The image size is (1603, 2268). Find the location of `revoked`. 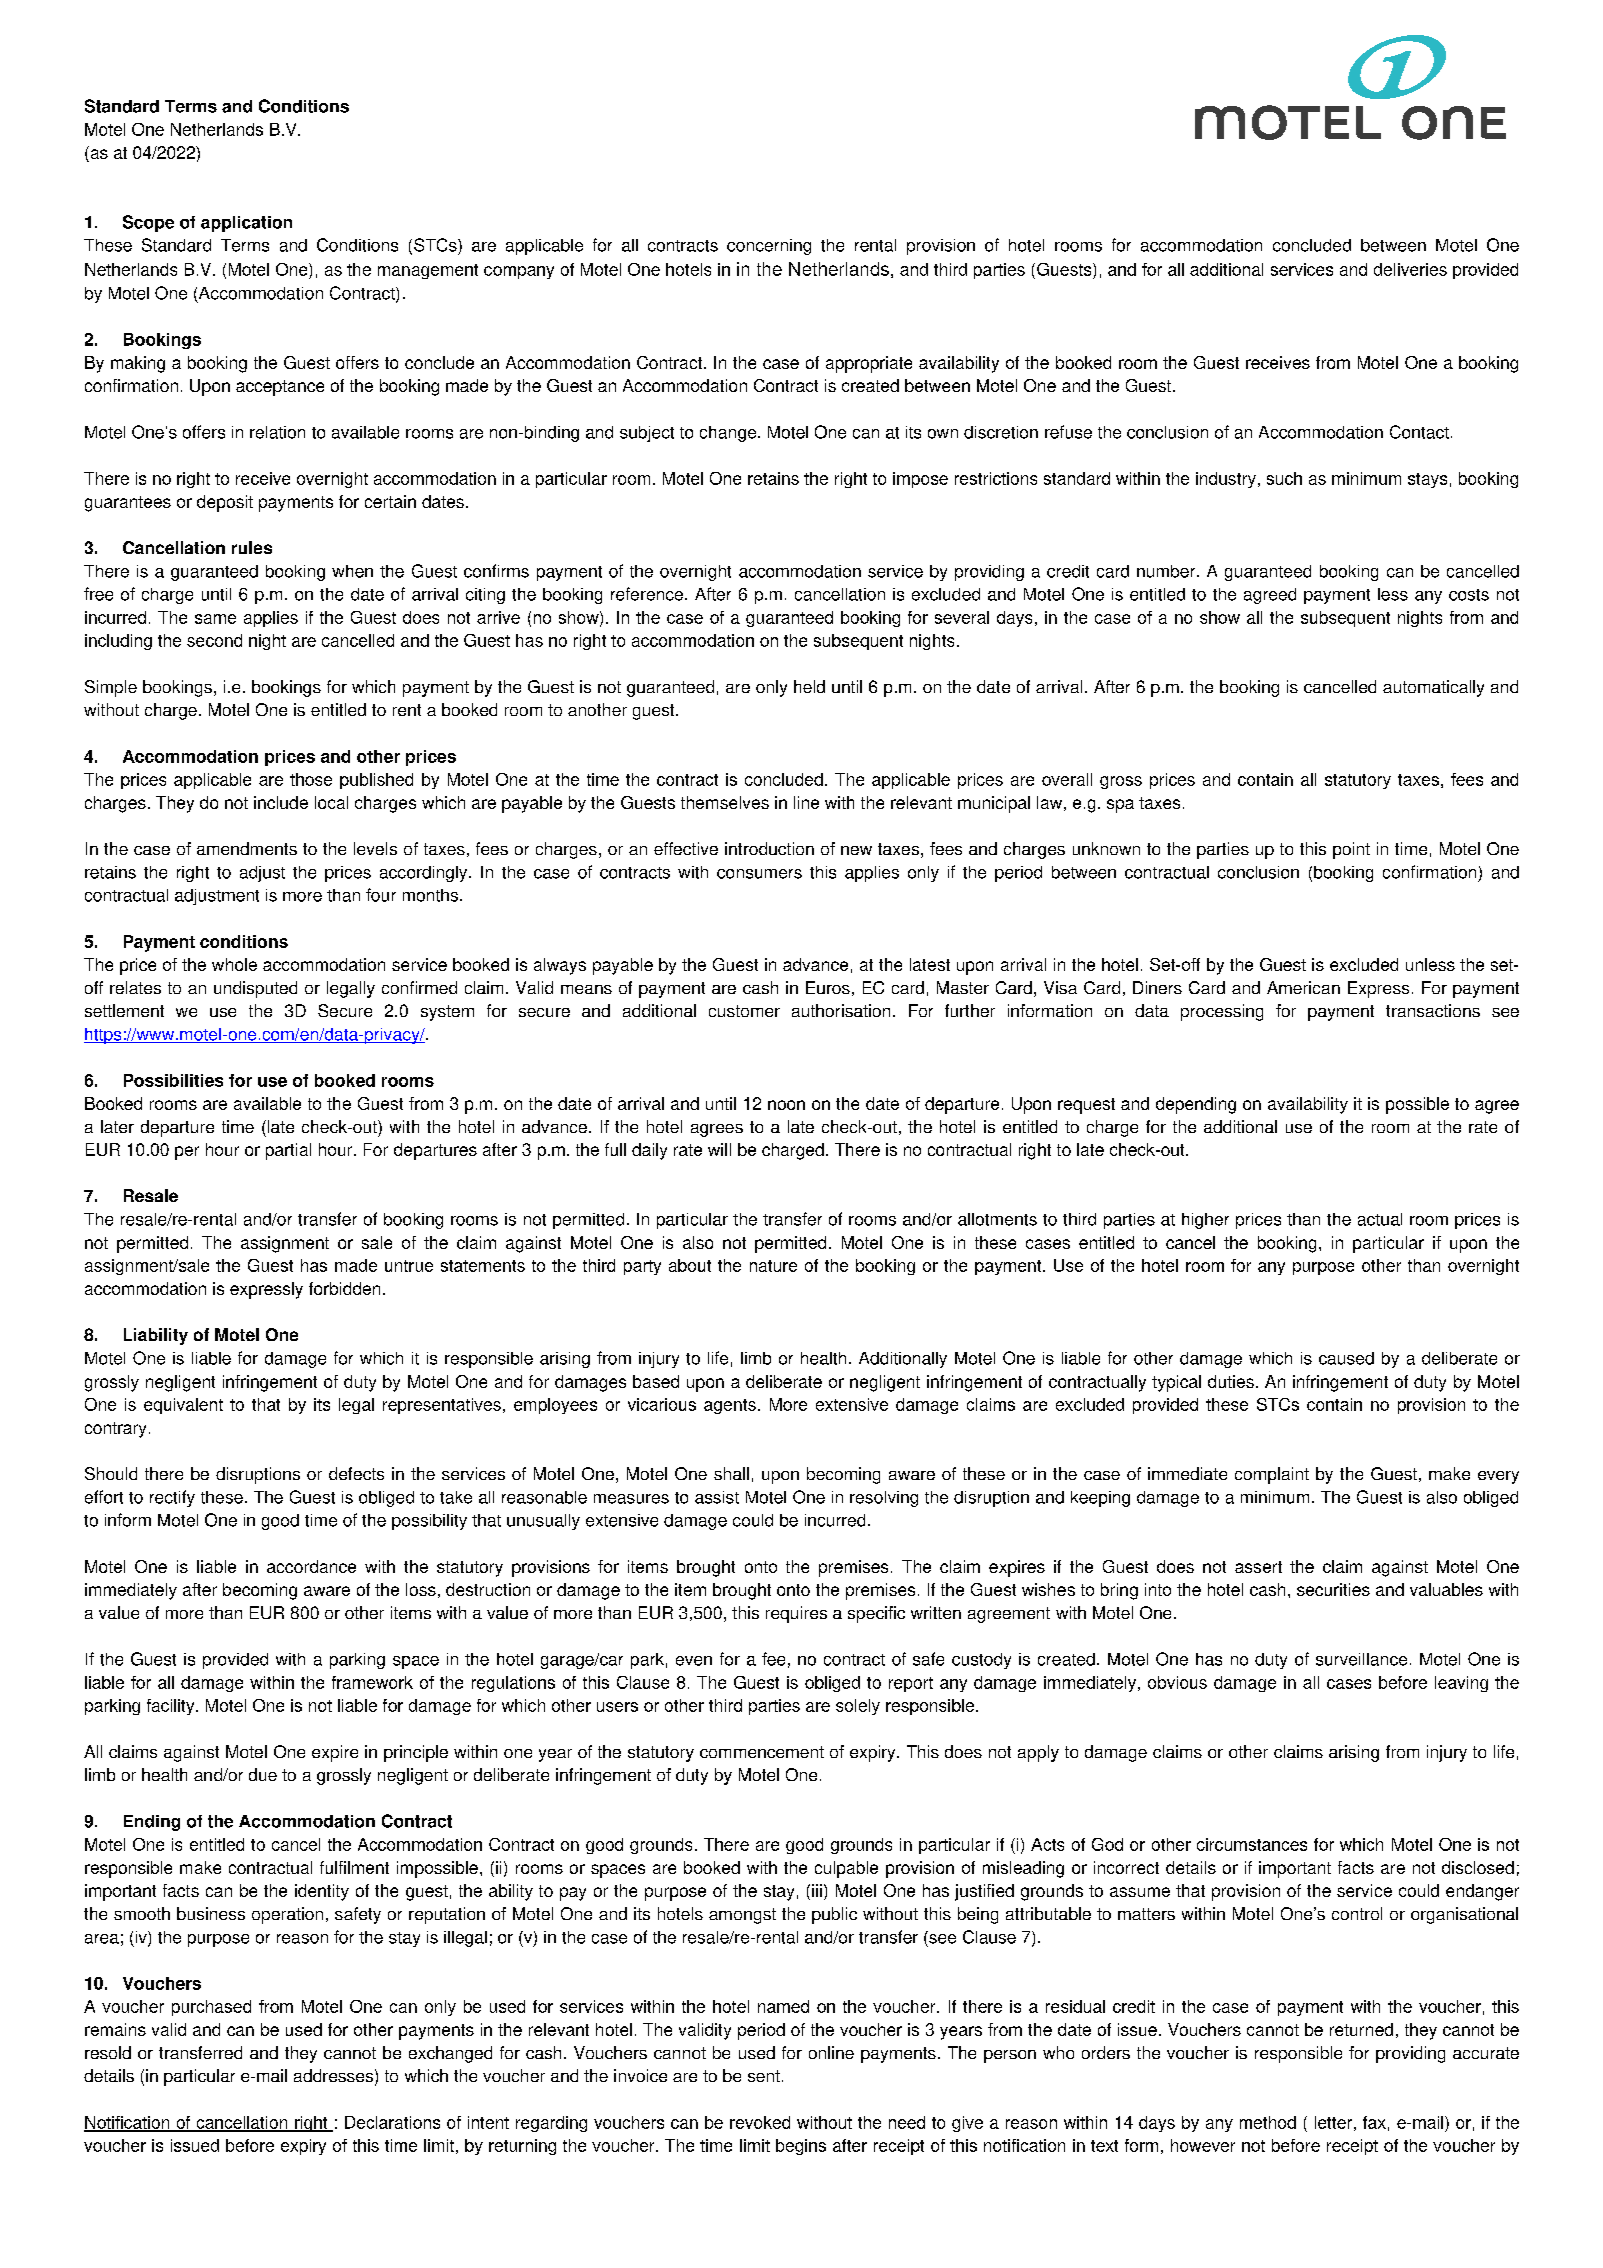

revoked is located at coordinates (760, 2122).
